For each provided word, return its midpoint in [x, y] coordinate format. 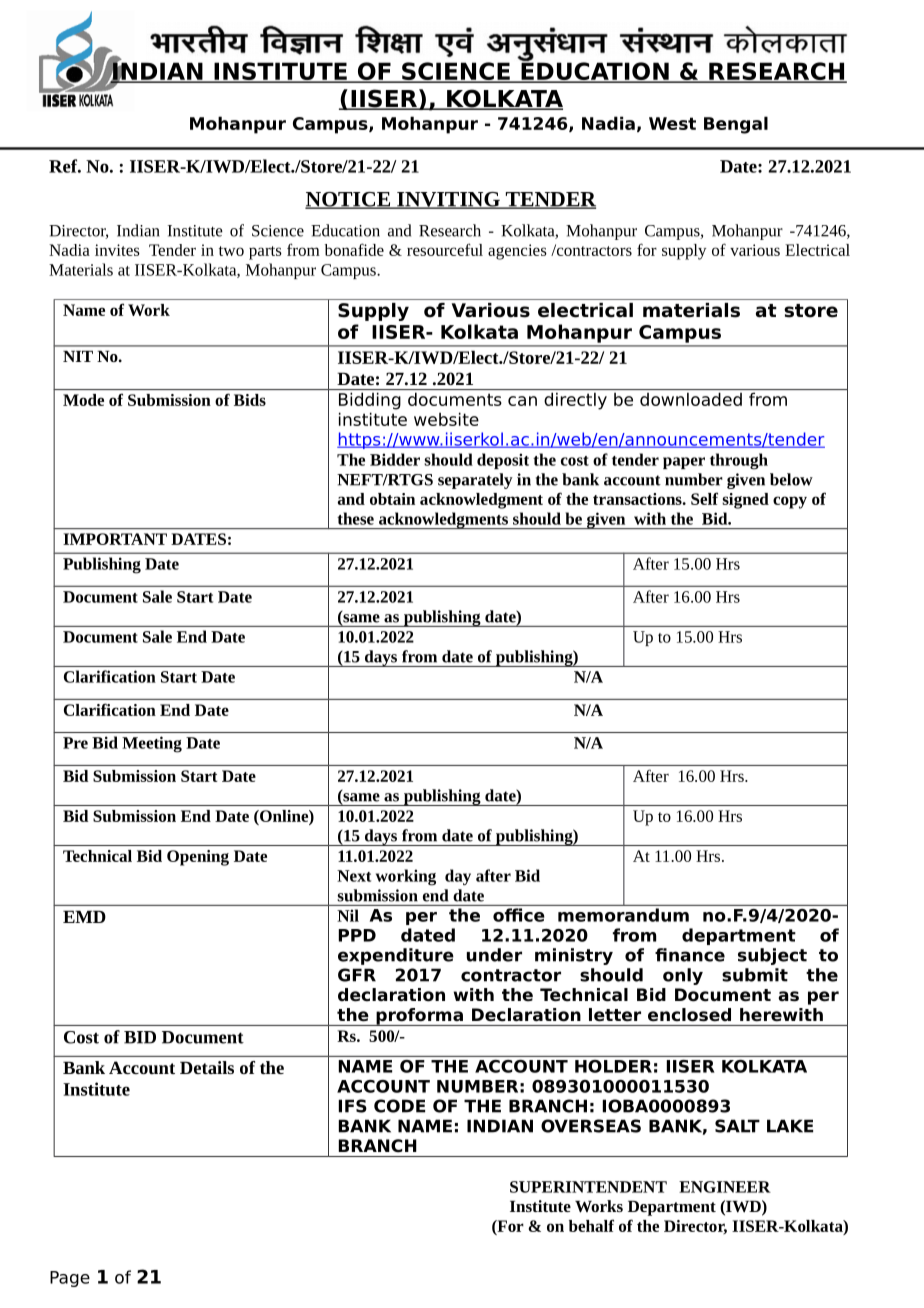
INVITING [448, 200]
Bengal [736, 125]
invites [117, 250]
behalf [591, 1225]
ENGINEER [725, 1187]
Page [70, 1279]
